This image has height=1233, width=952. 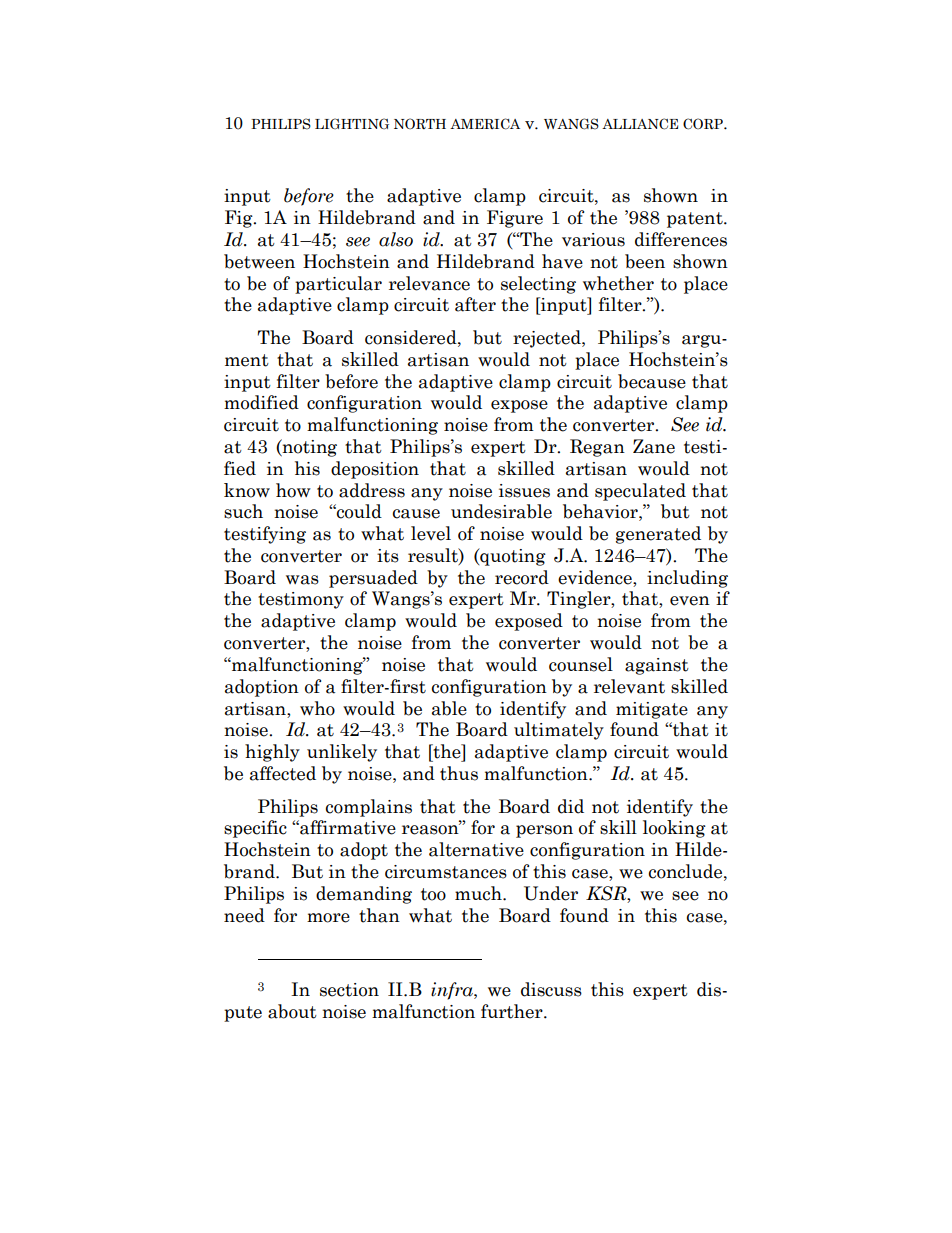 I want to click on level, so click(x=431, y=533).
